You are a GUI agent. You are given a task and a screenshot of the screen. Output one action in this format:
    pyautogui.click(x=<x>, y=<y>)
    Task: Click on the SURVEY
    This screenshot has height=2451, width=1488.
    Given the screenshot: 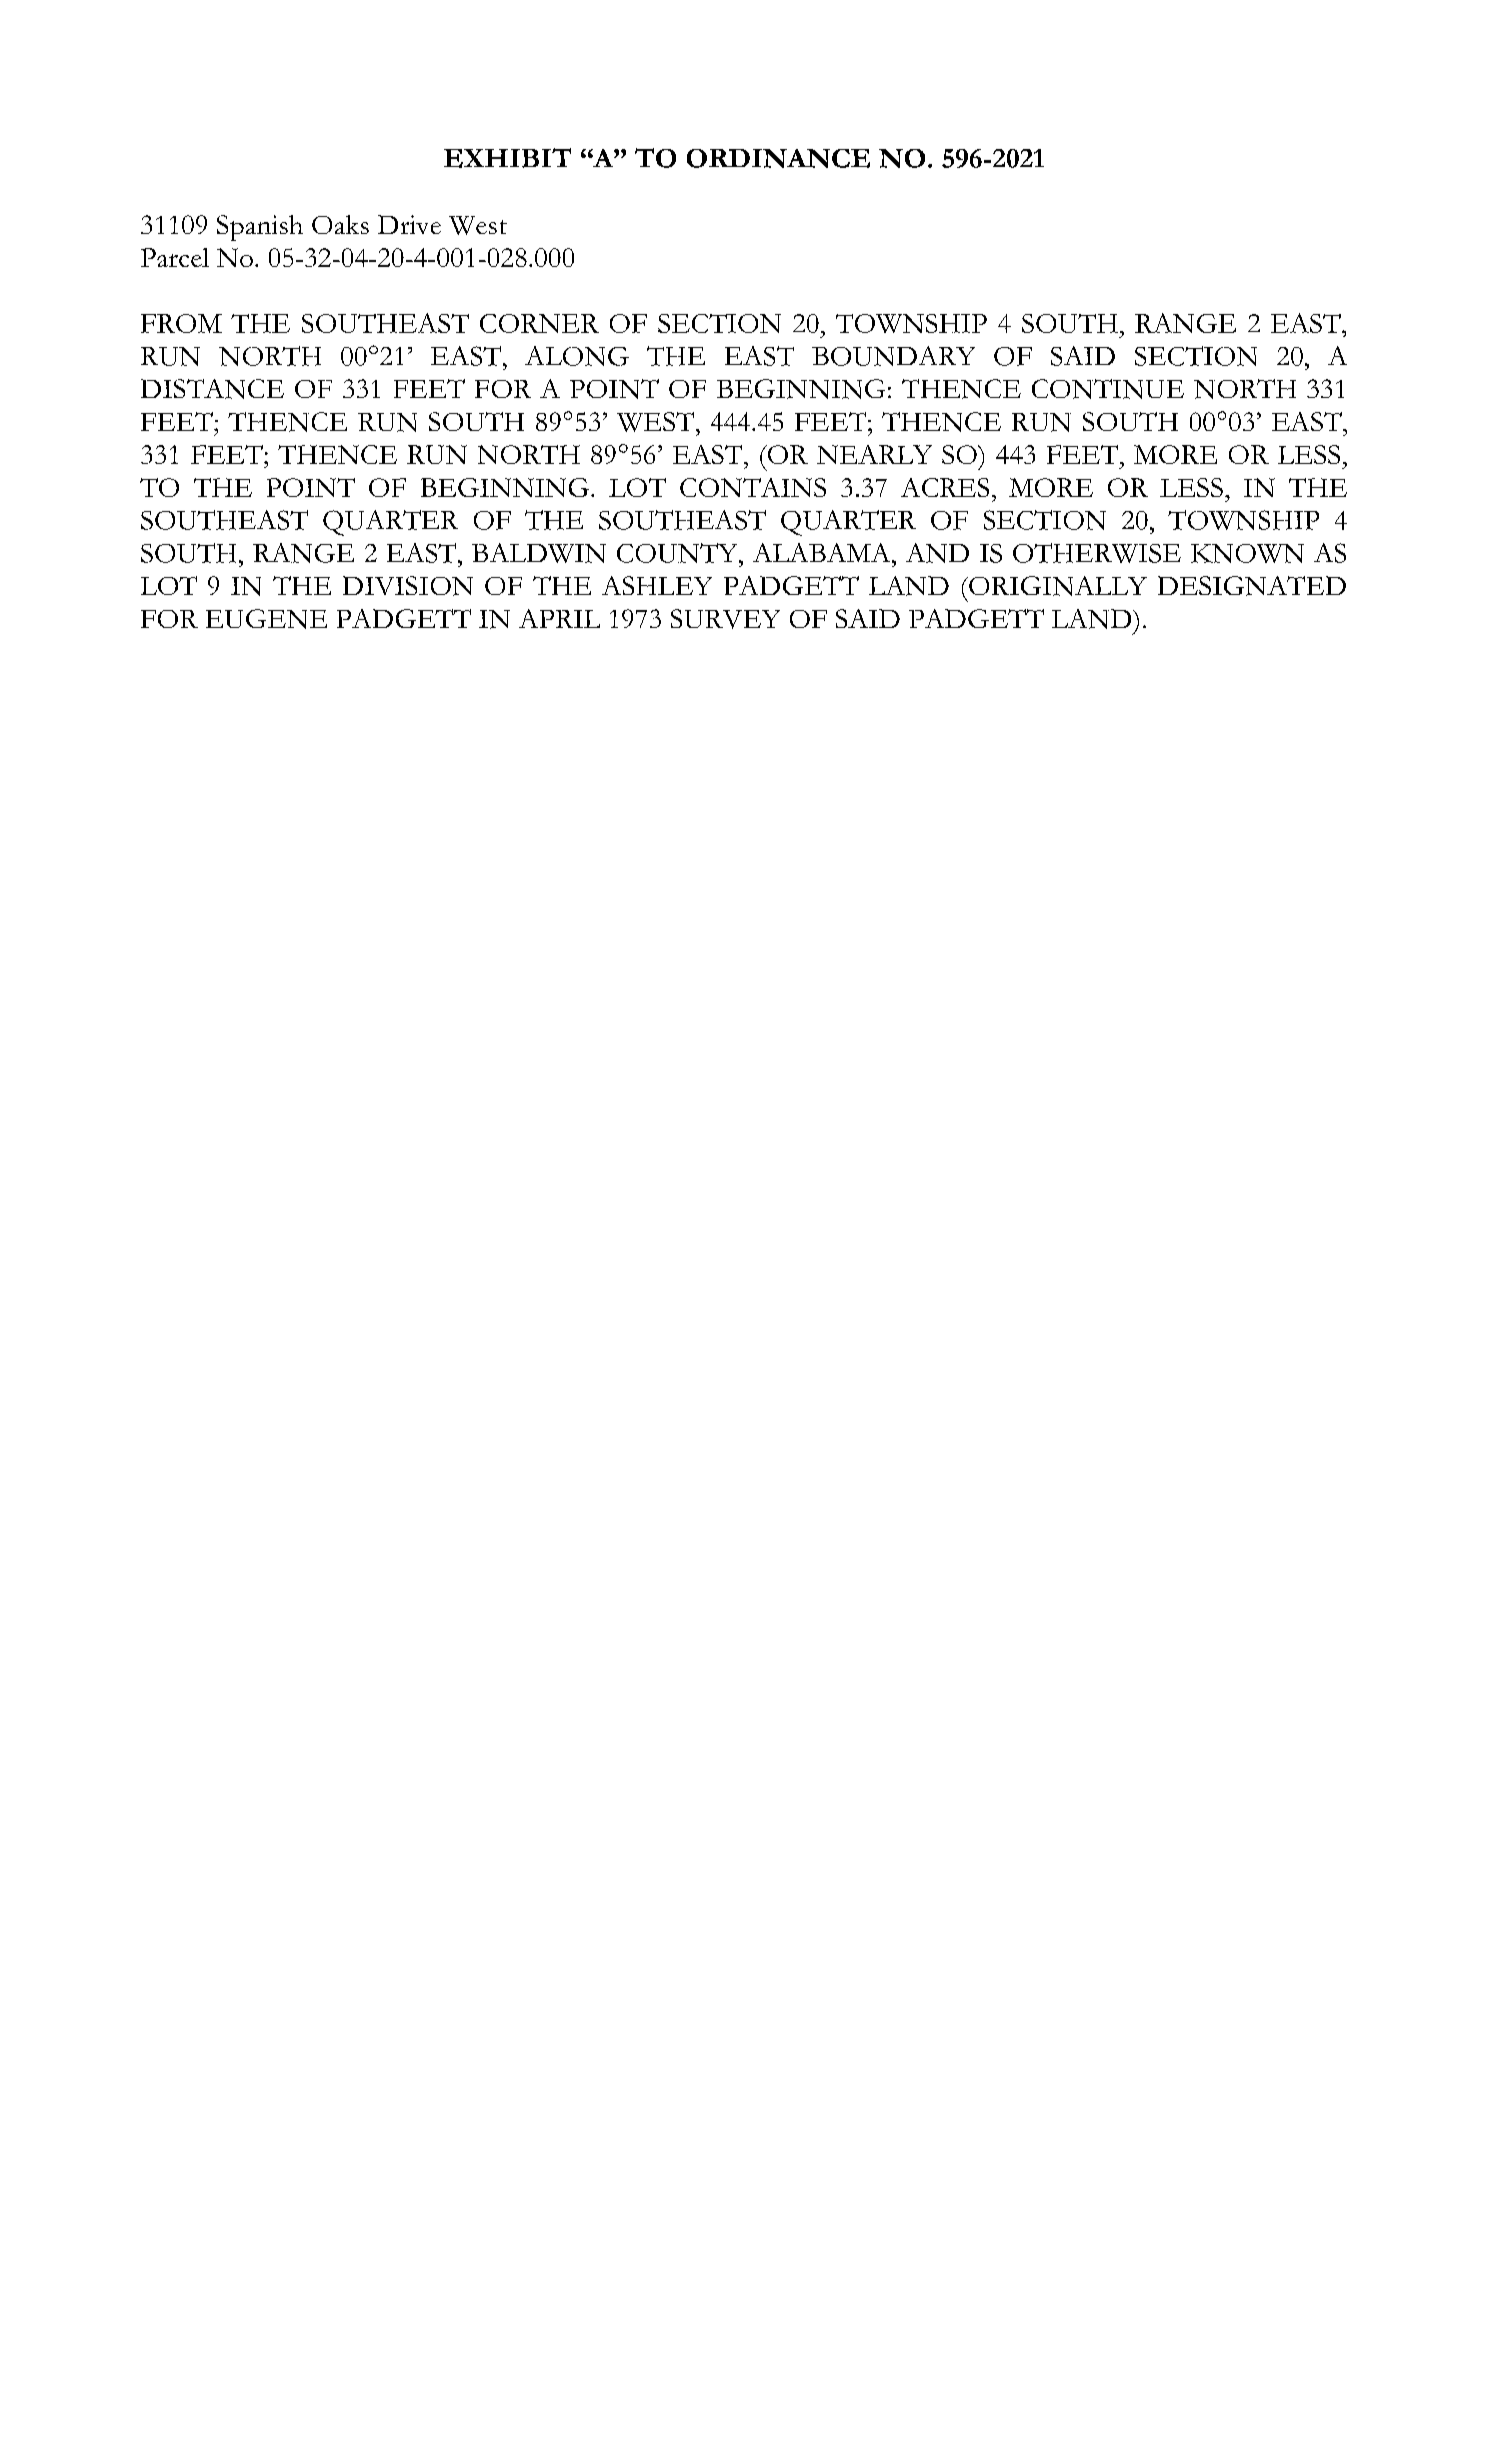 What is the action you would take?
    pyautogui.click(x=725, y=619)
